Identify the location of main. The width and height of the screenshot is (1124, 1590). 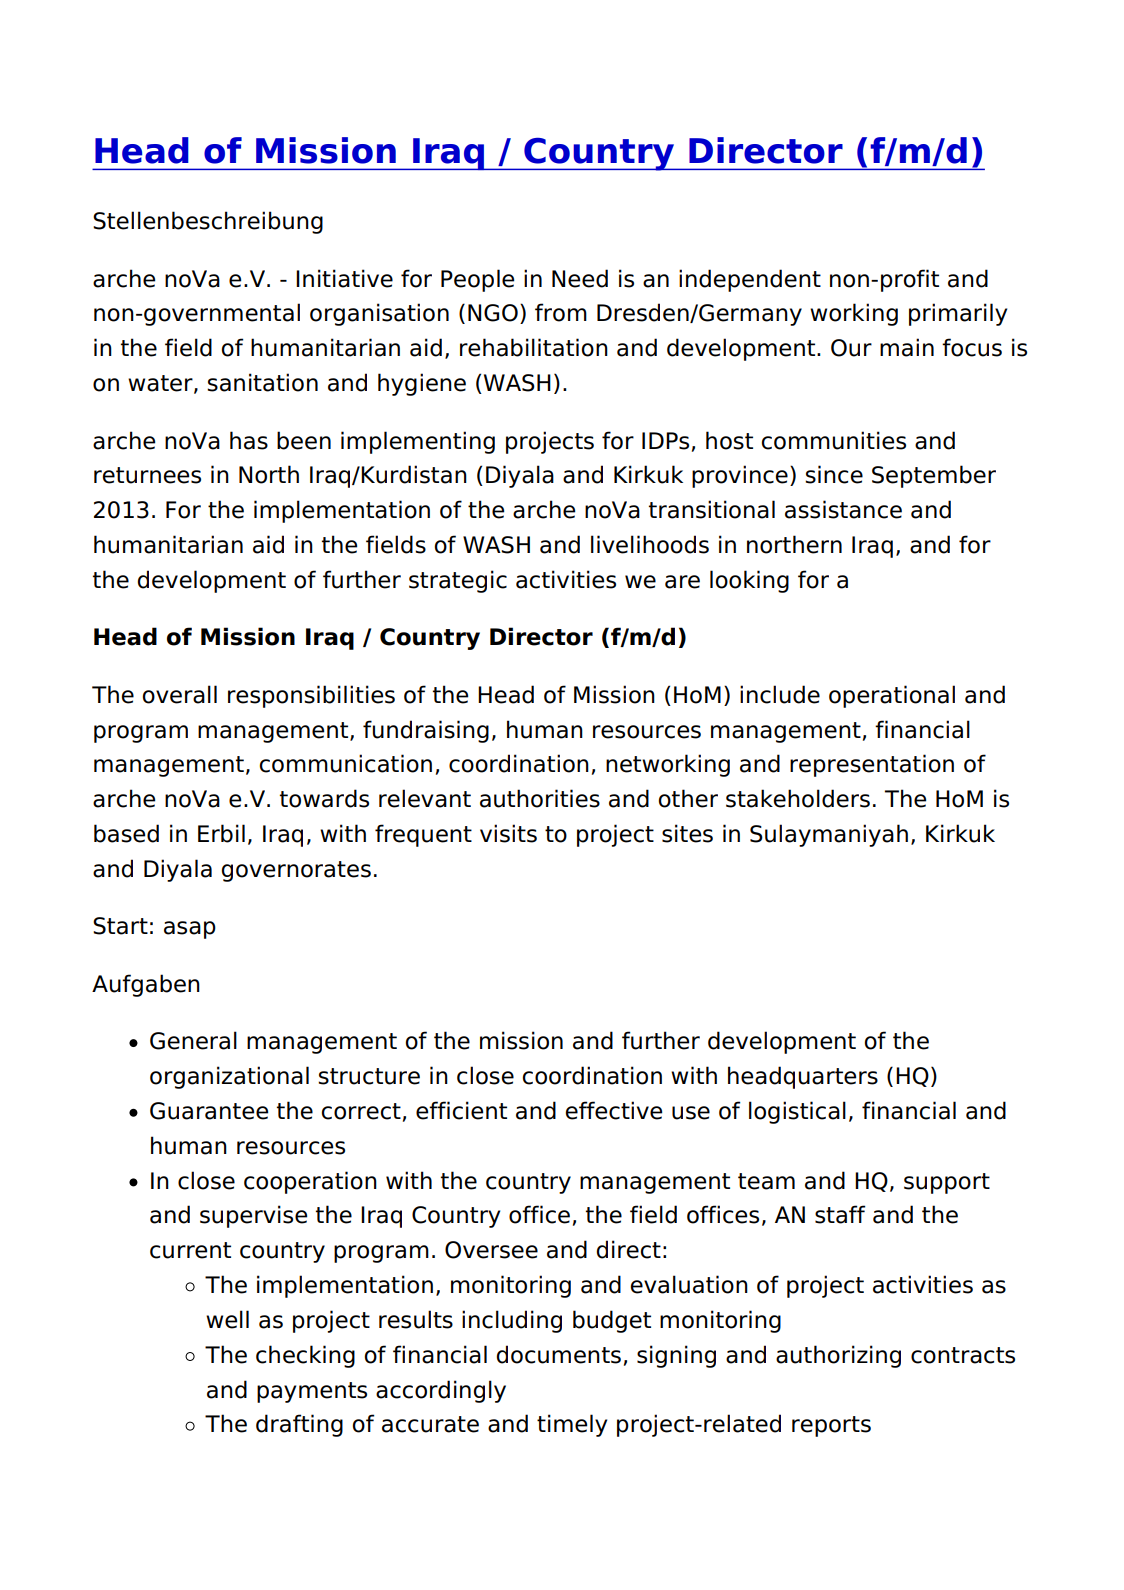
(907, 347).
